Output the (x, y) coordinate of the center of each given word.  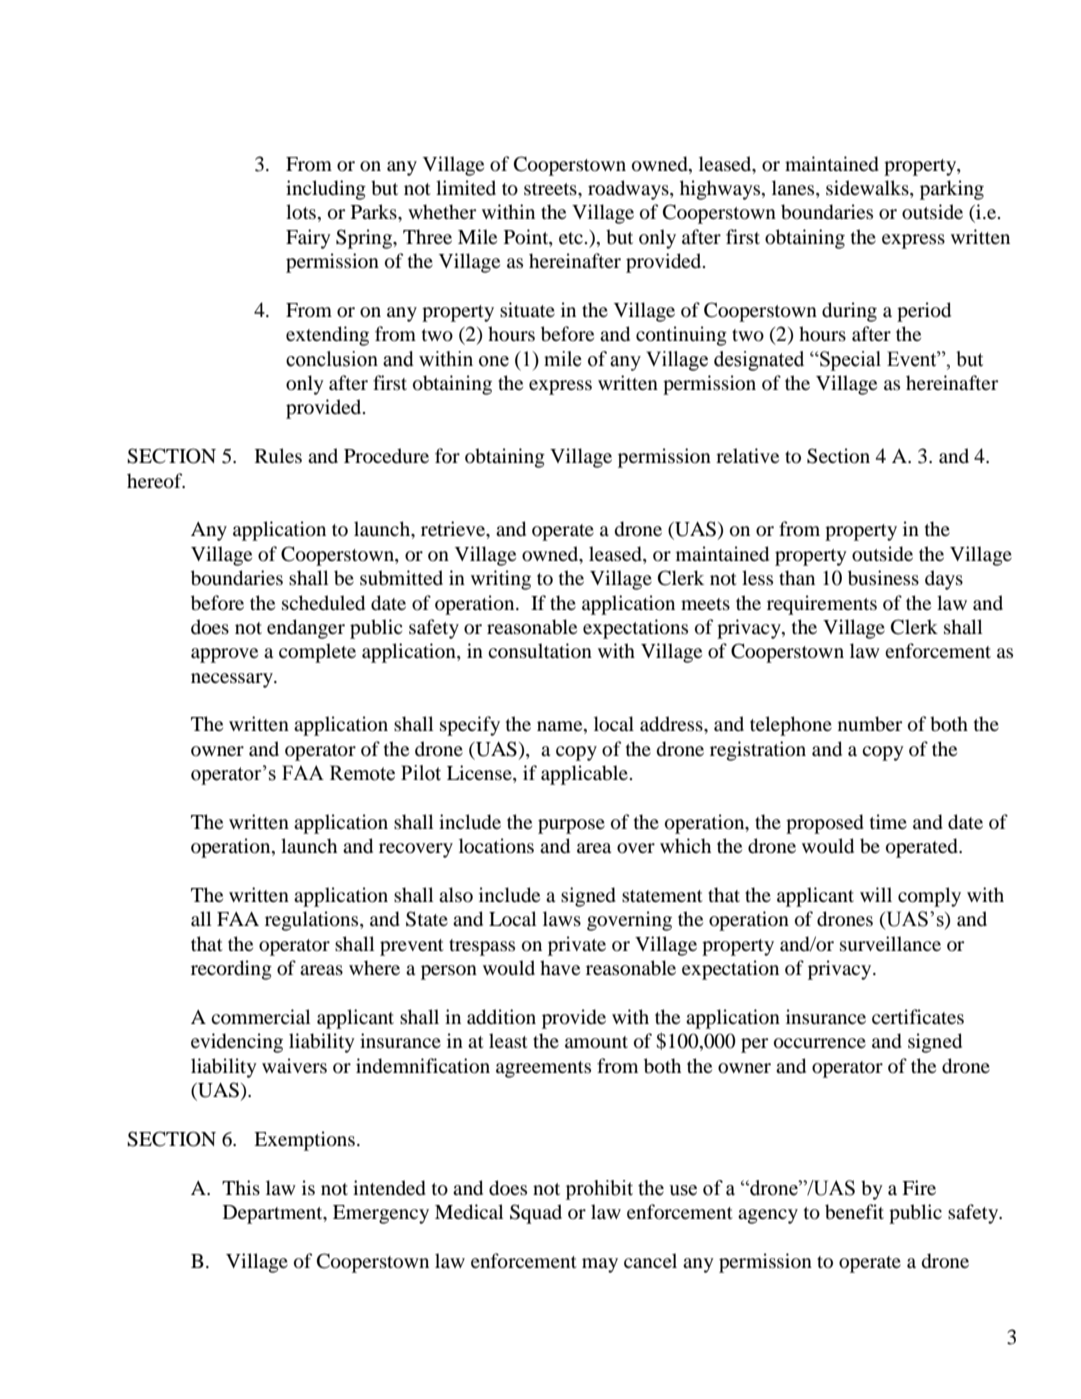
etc (571, 238)
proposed (825, 824)
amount (596, 1042)
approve (224, 655)
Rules (278, 456)
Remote (362, 773)
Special (849, 361)
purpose (571, 826)
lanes (794, 189)
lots (301, 212)
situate (527, 309)
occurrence (820, 1043)
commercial (260, 1017)
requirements (822, 605)
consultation (540, 651)
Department (274, 1214)
